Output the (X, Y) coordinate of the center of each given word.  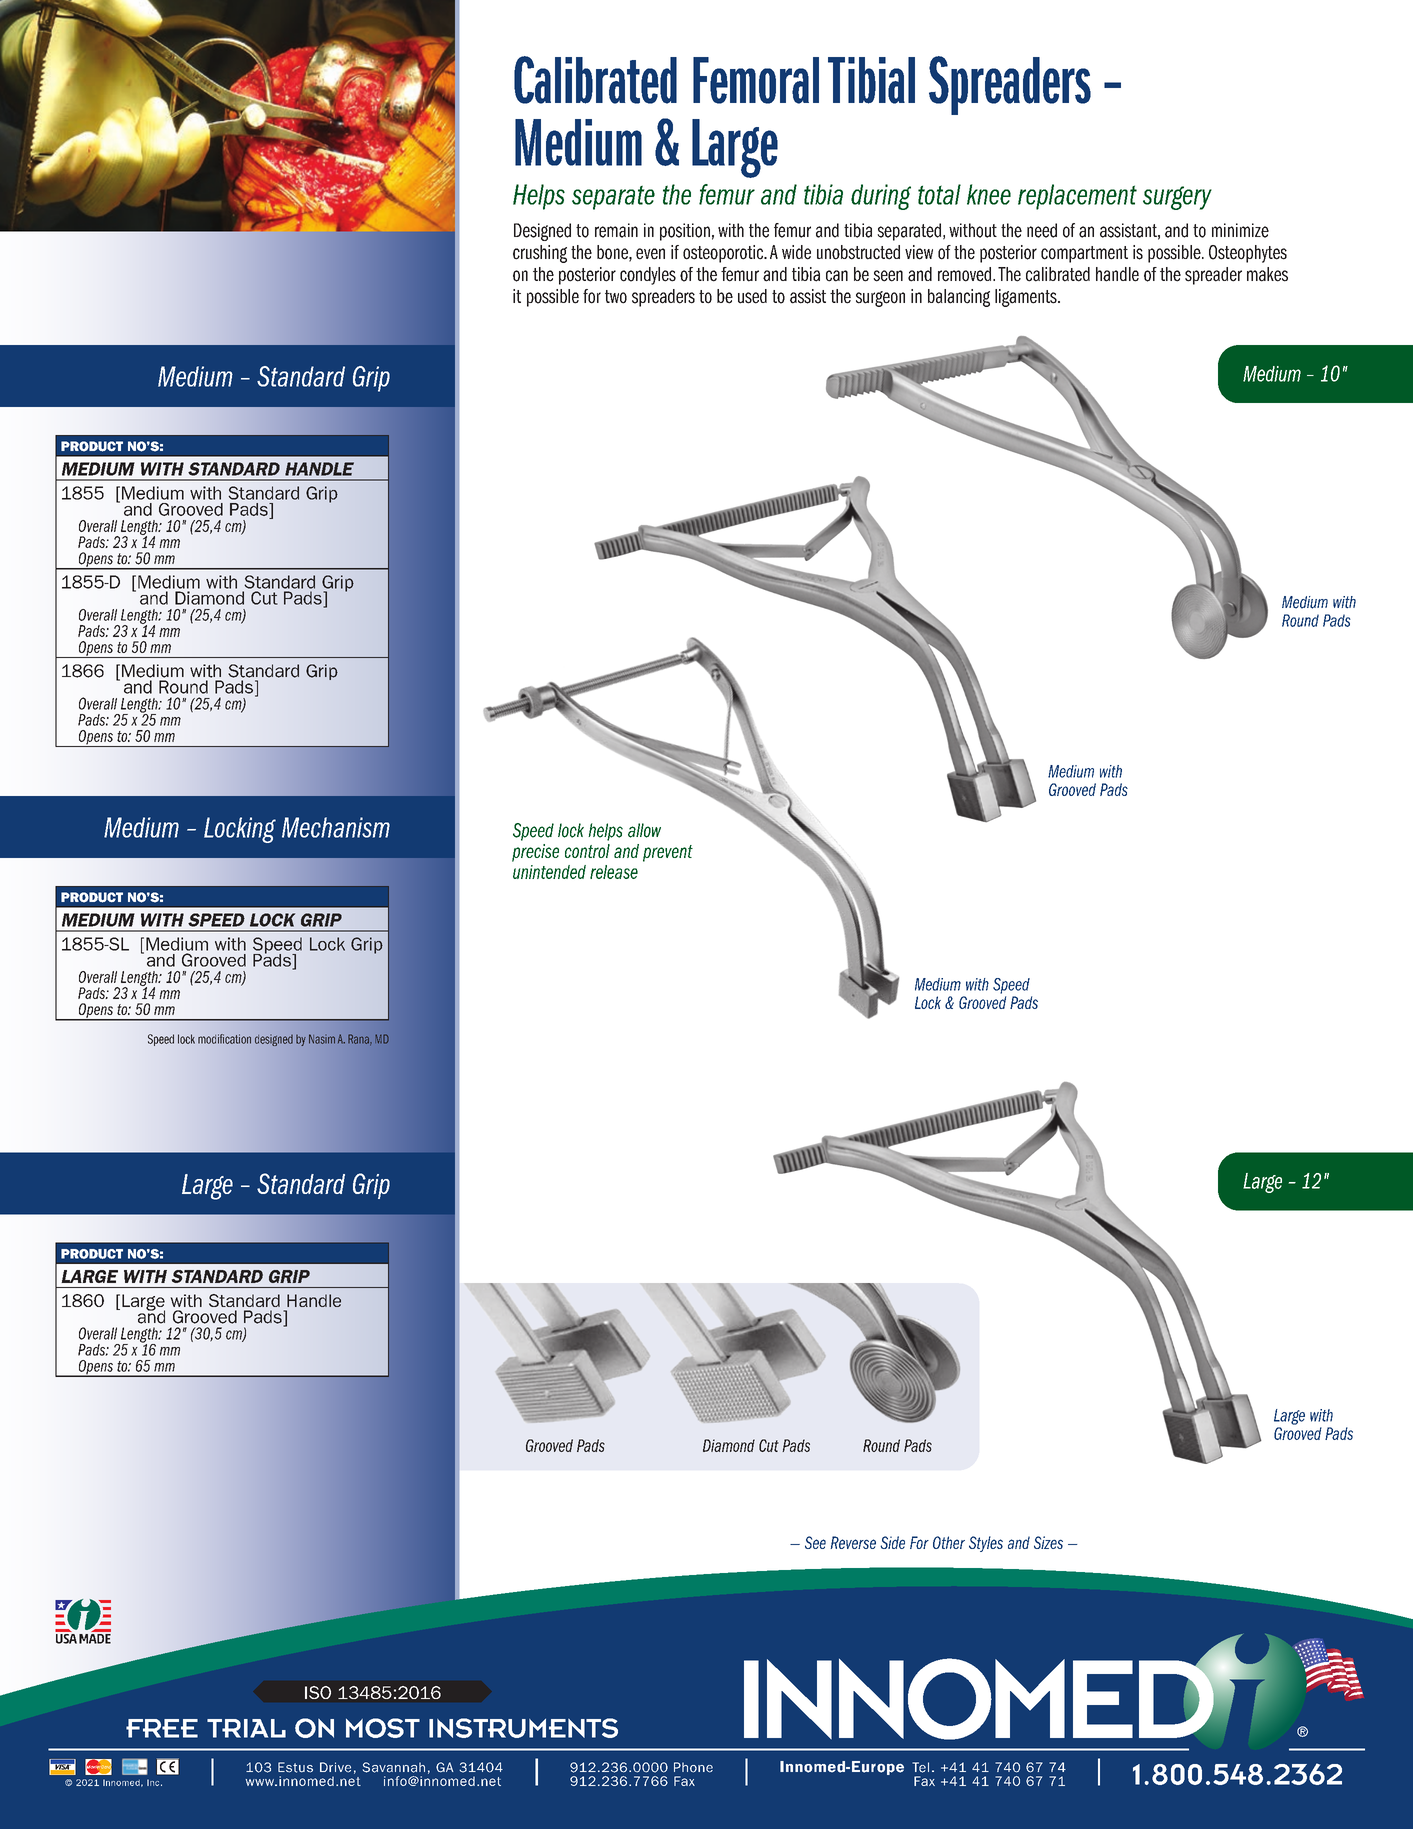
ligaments (1027, 298)
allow (644, 830)
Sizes (1048, 1542)
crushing (540, 254)
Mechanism (336, 827)
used (752, 296)
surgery (1177, 198)
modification (224, 1039)
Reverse (853, 1542)
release (614, 872)
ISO (318, 1692)
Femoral (756, 80)
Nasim (322, 1039)
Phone (693, 1767)
